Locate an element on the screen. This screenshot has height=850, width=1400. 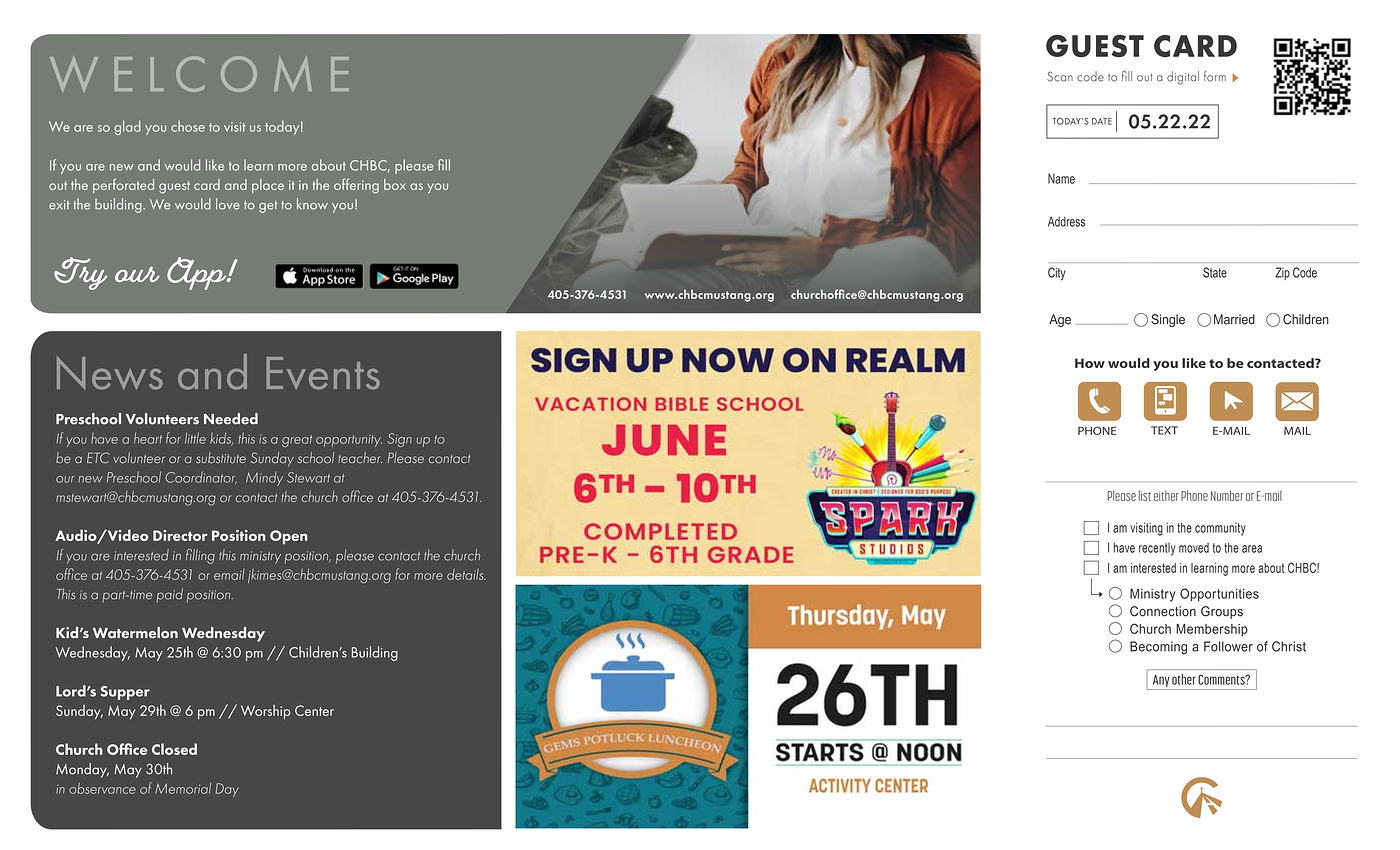
details is located at coordinates (466, 574).
